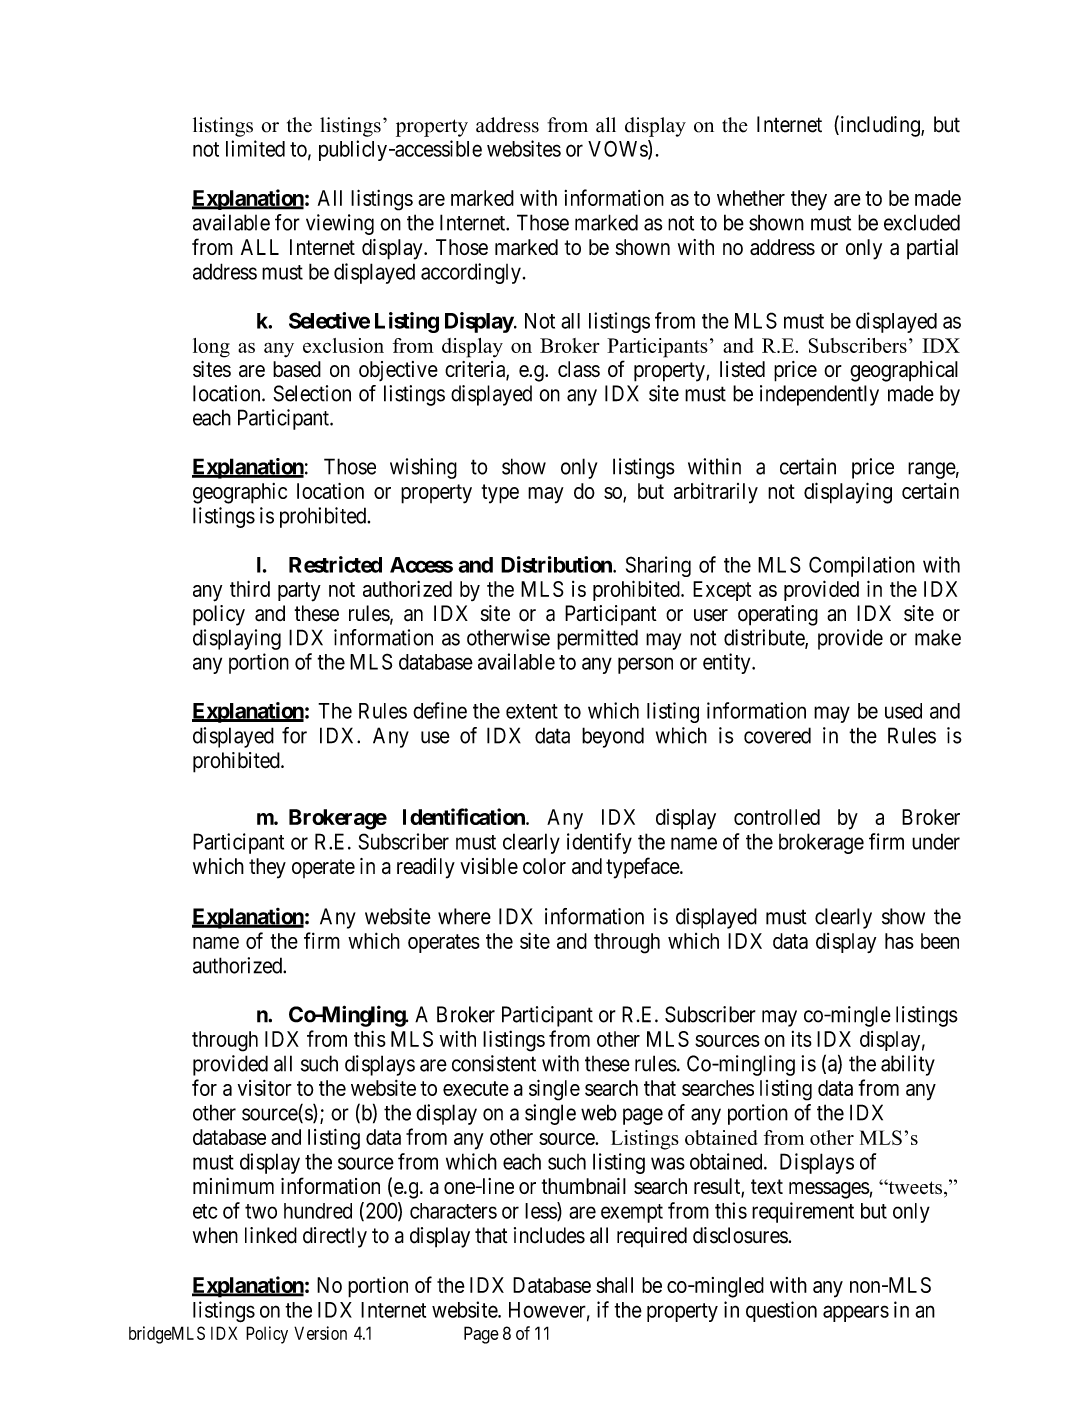  Describe the element at coordinates (880, 126) in the screenshot. I see `including` at that location.
